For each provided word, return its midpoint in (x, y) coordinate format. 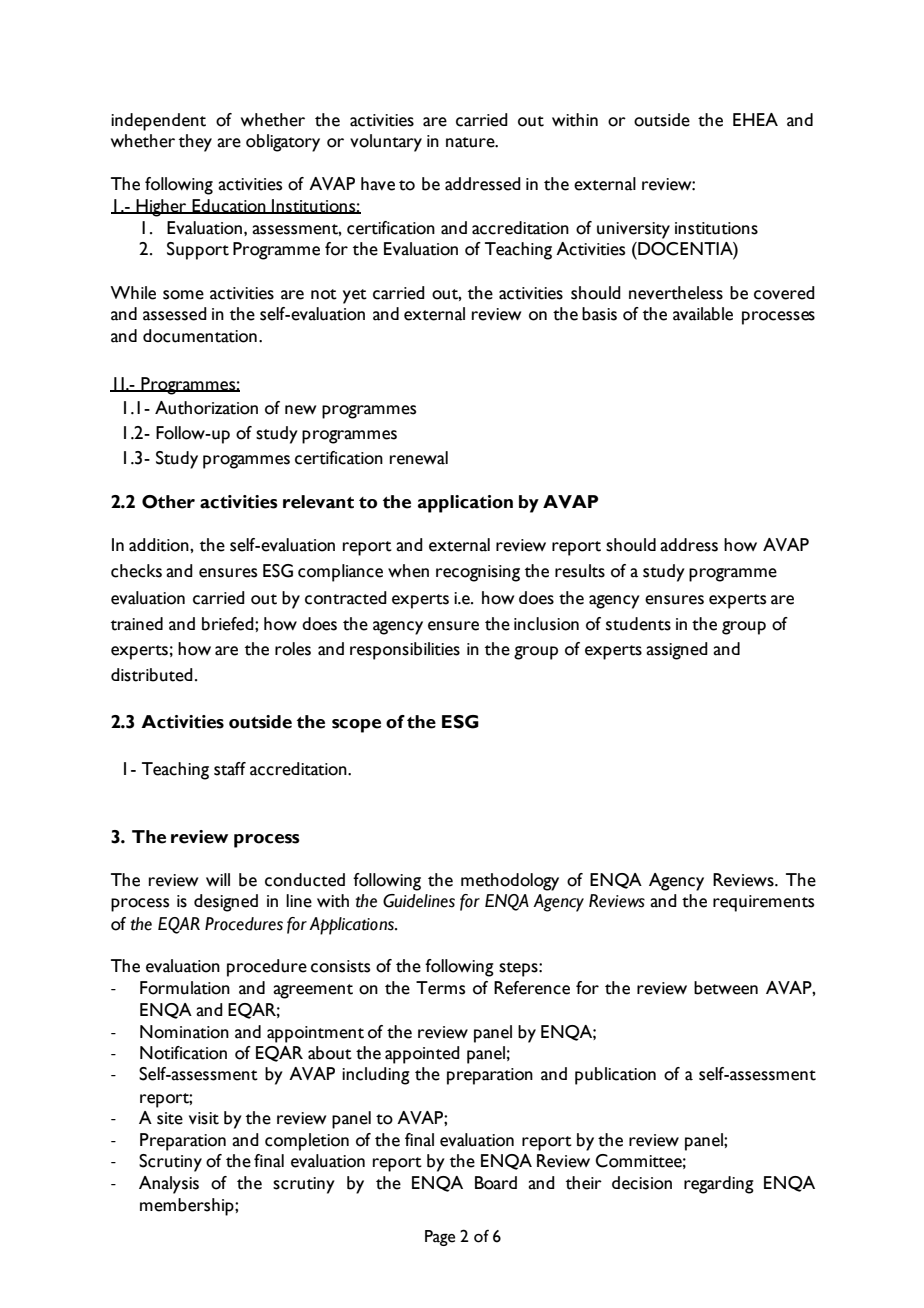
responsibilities (405, 651)
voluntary (386, 143)
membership (188, 1207)
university (633, 230)
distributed (152, 675)
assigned (677, 651)
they (195, 143)
